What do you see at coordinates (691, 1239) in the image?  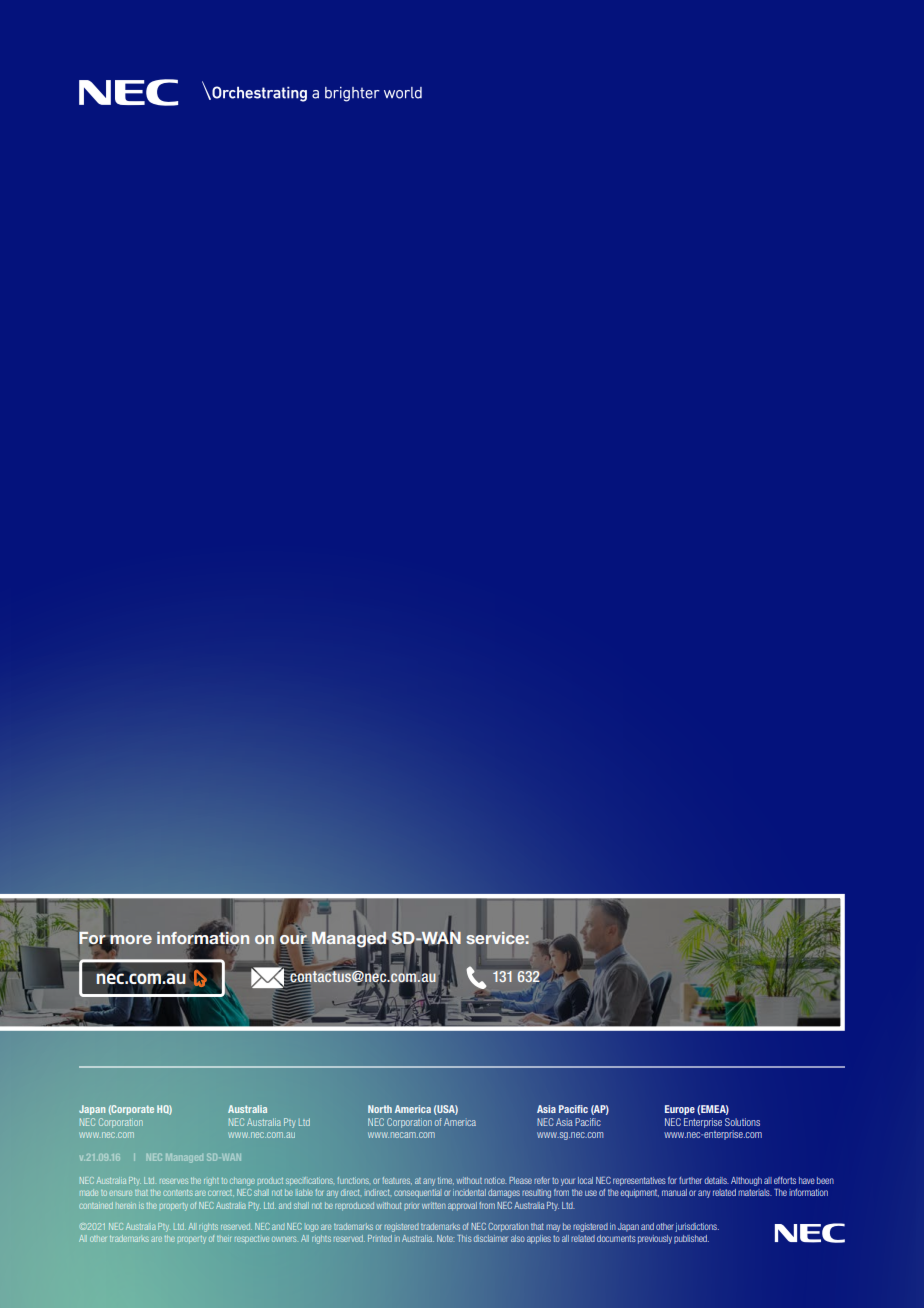 I see `published` at bounding box center [691, 1239].
